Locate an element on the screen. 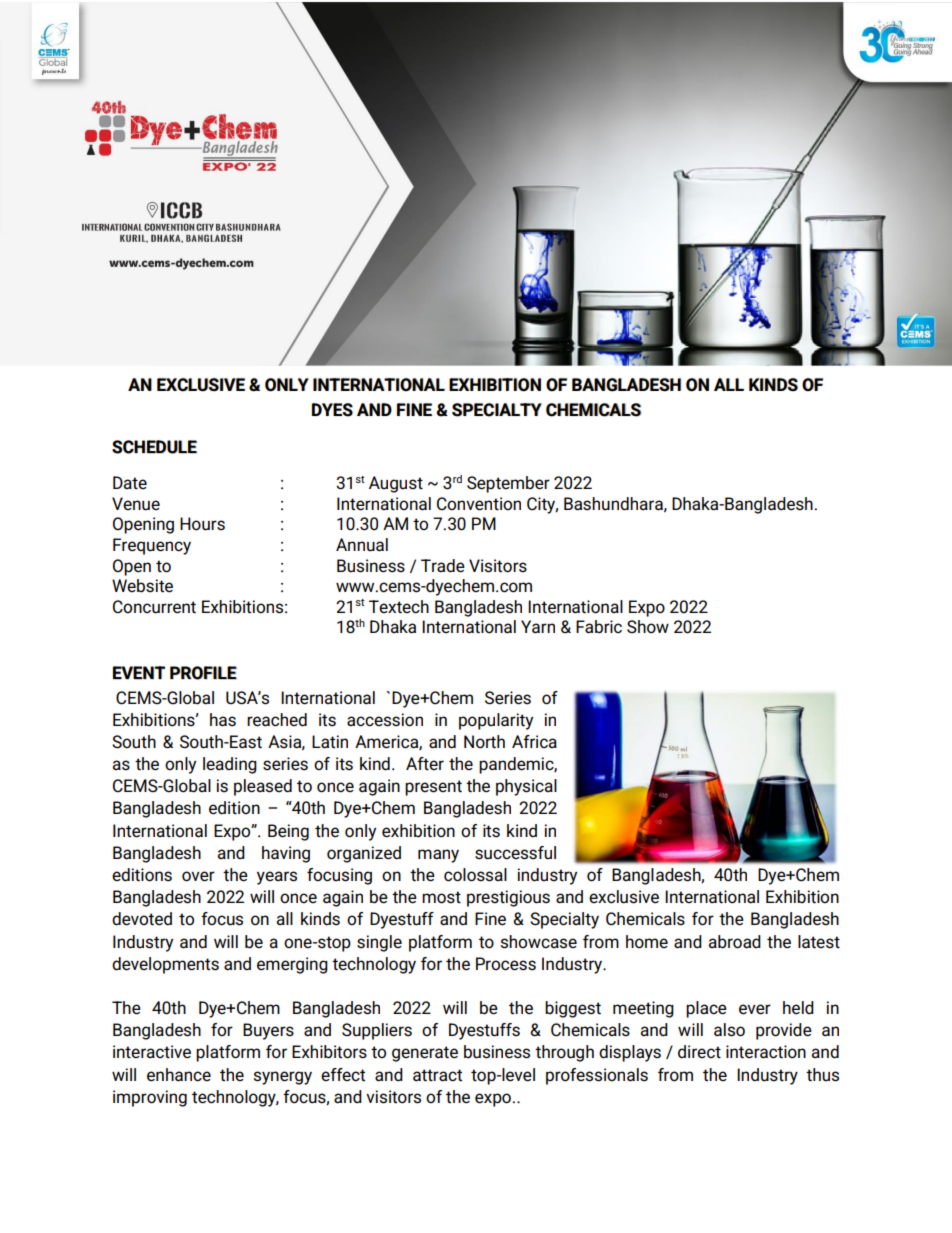 This screenshot has width=952, height=1233. popularity is located at coordinates (496, 721).
